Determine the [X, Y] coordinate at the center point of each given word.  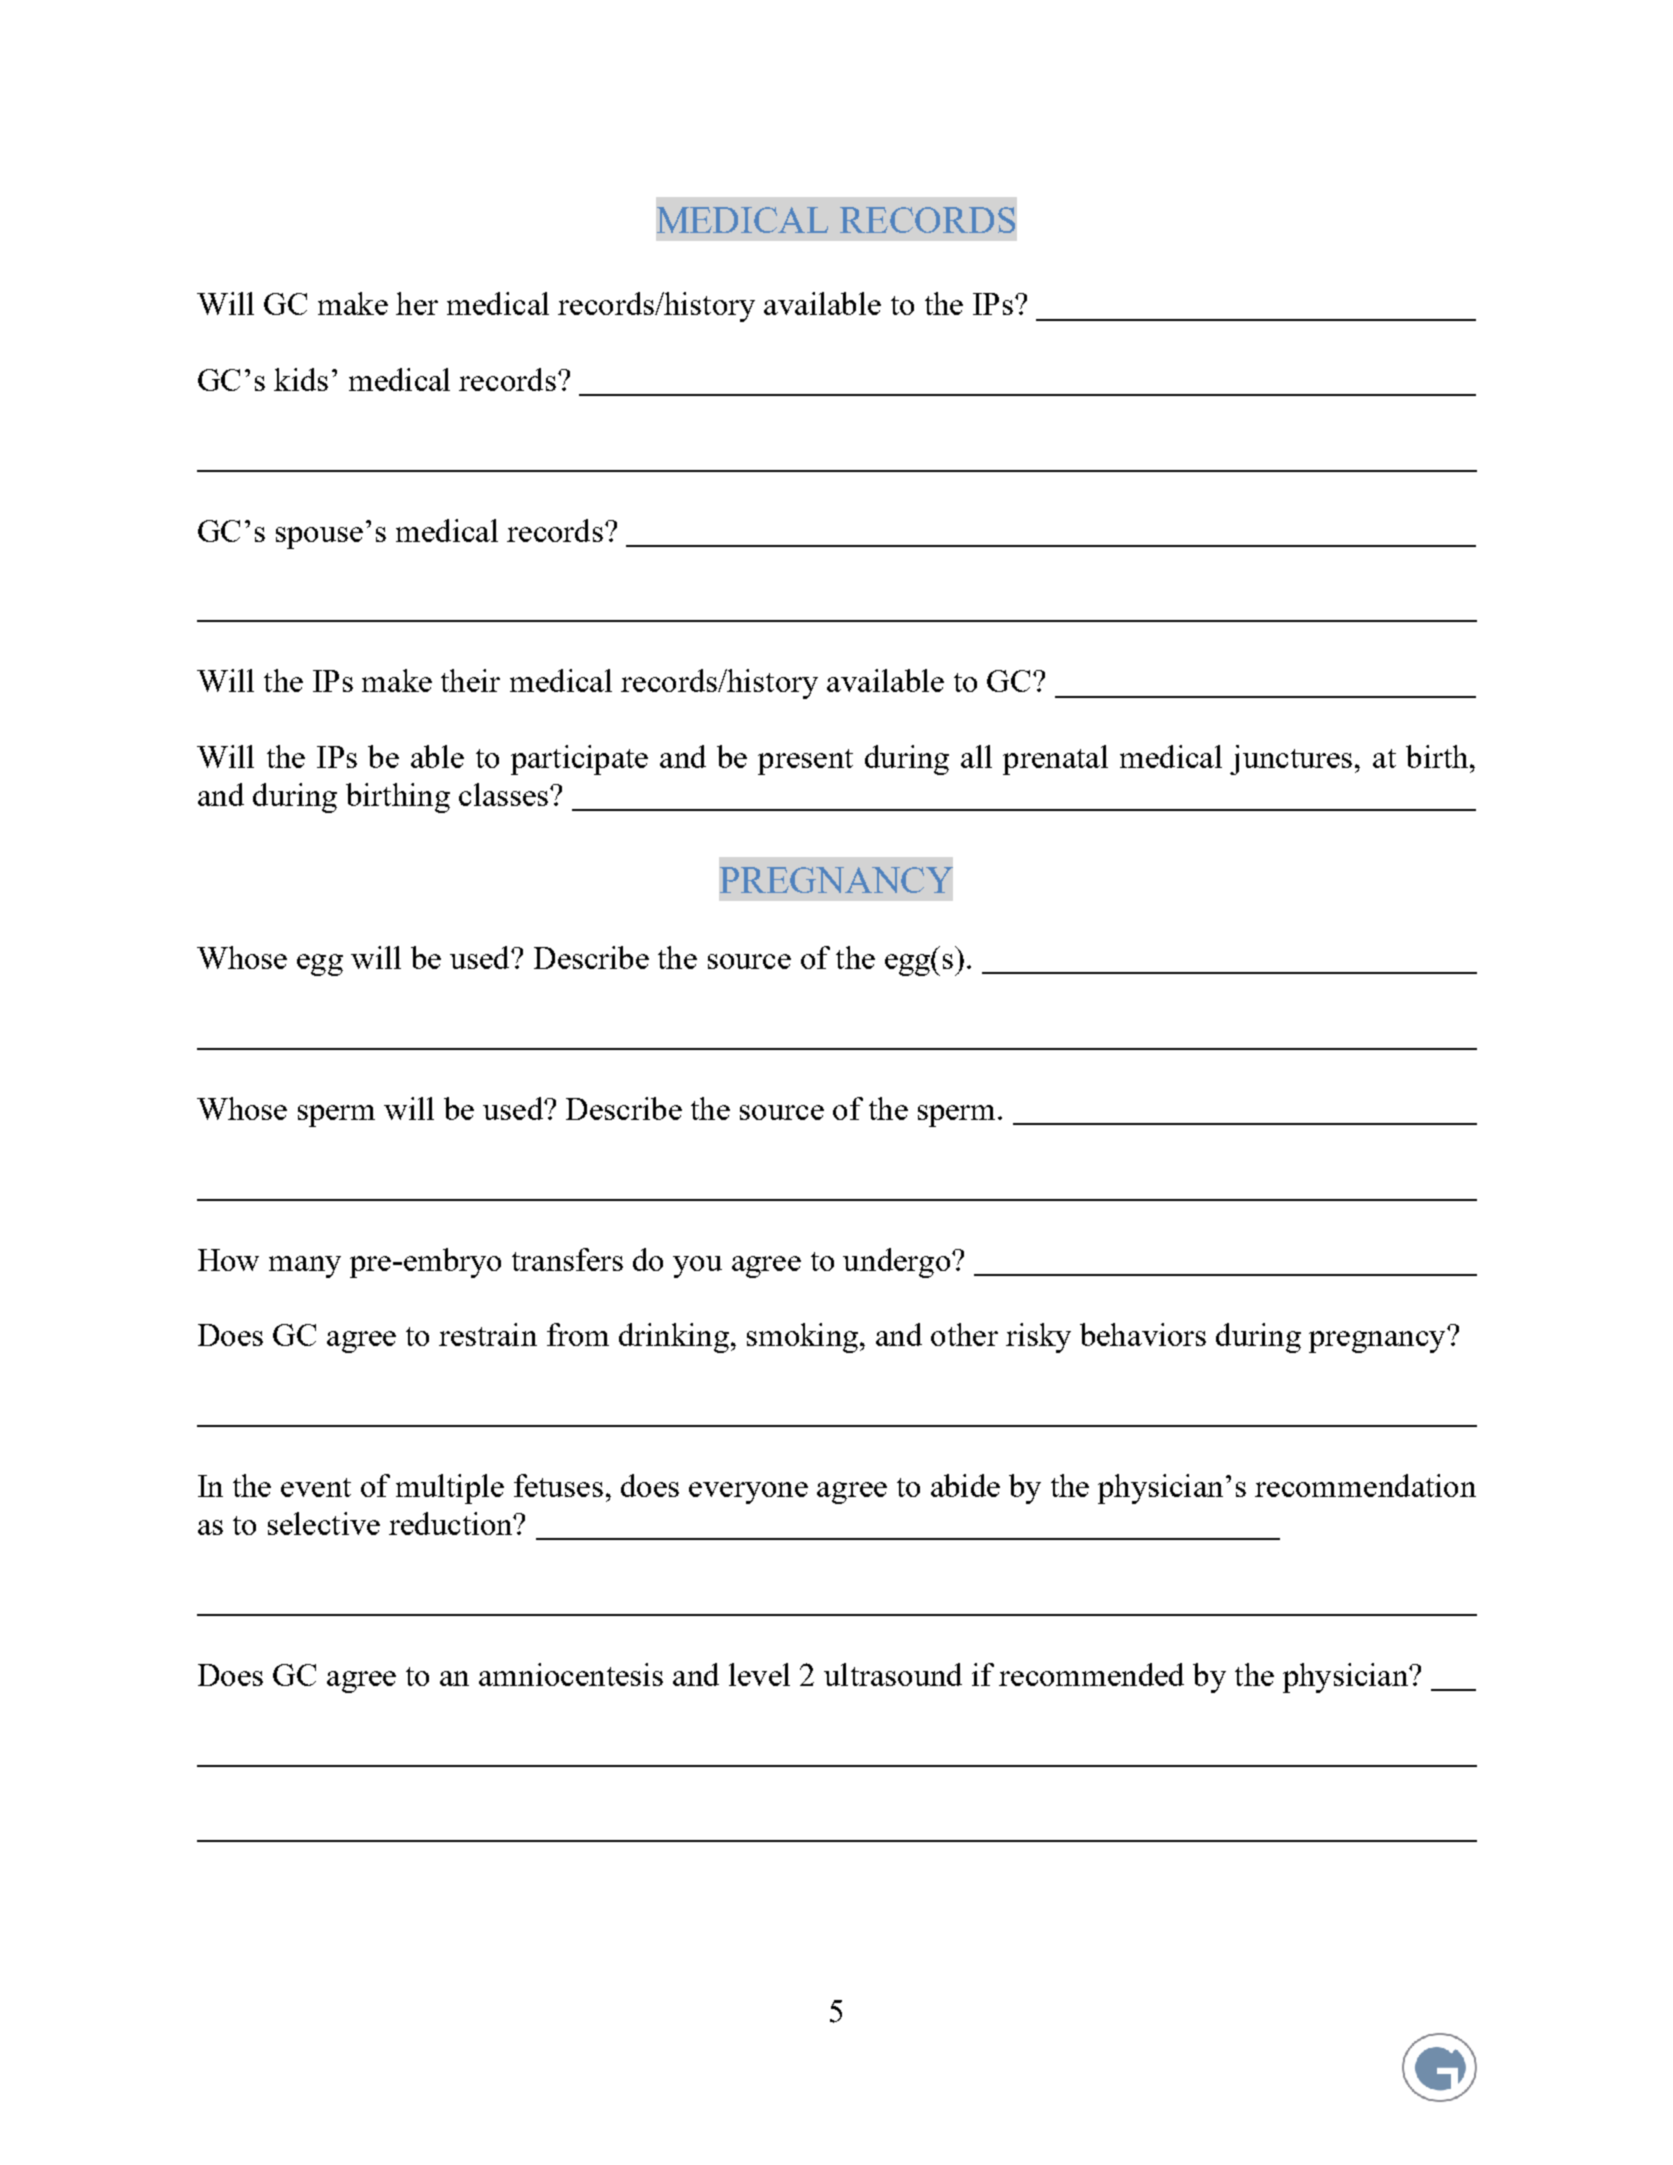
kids [301, 379]
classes [505, 794]
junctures [1291, 760]
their [470, 680]
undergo [896, 1263]
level [759, 1674]
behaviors [1143, 1334]
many [305, 1267]
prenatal [1055, 760]
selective [324, 1523]
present [805, 762]
